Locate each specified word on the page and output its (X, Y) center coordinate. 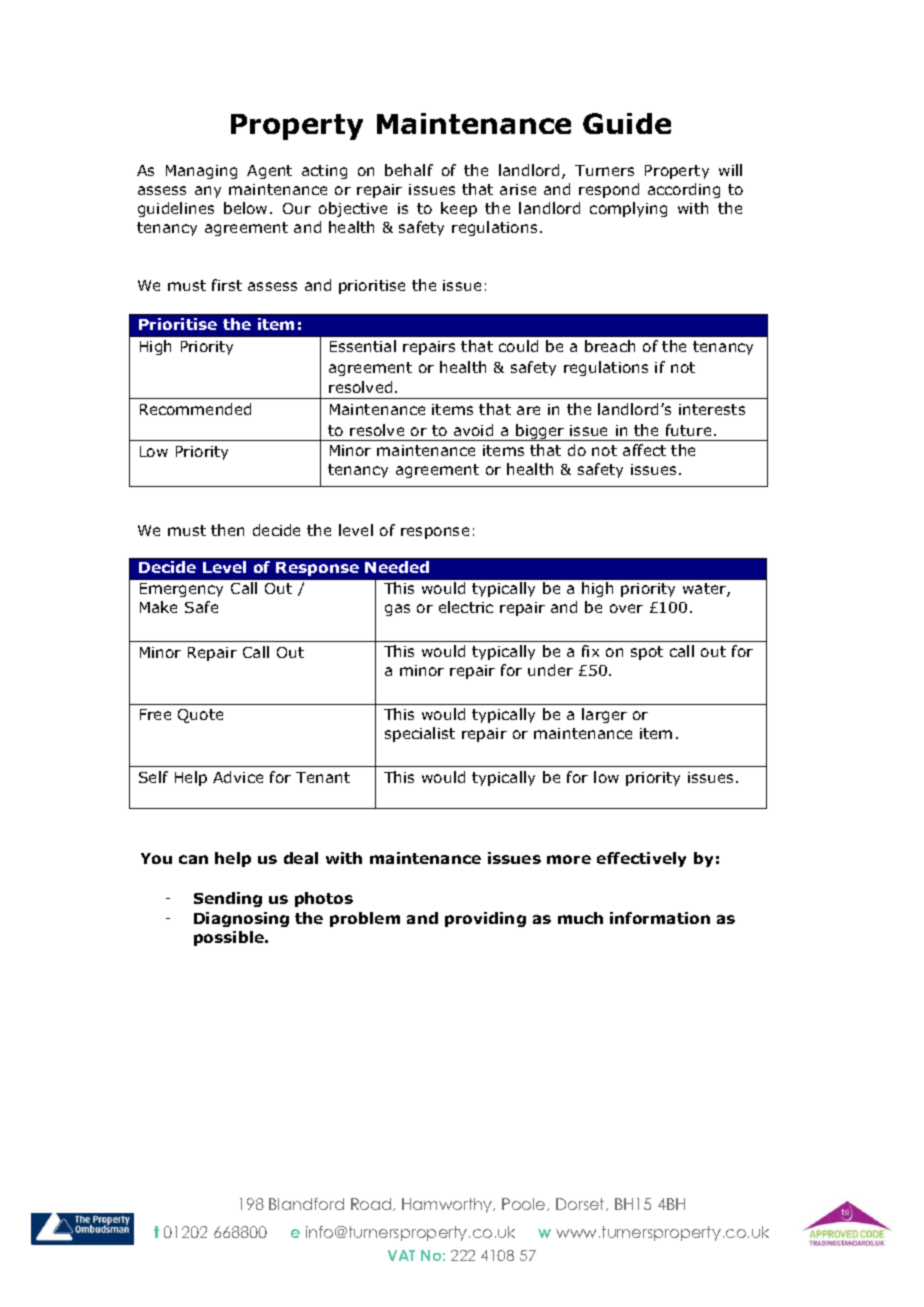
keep (459, 209)
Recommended (195, 409)
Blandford (306, 1204)
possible (230, 938)
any (208, 192)
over (626, 608)
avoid (473, 430)
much (580, 918)
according (684, 190)
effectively (641, 859)
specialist (420, 734)
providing (485, 919)
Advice (238, 777)
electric (466, 607)
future (688, 430)
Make (158, 607)
